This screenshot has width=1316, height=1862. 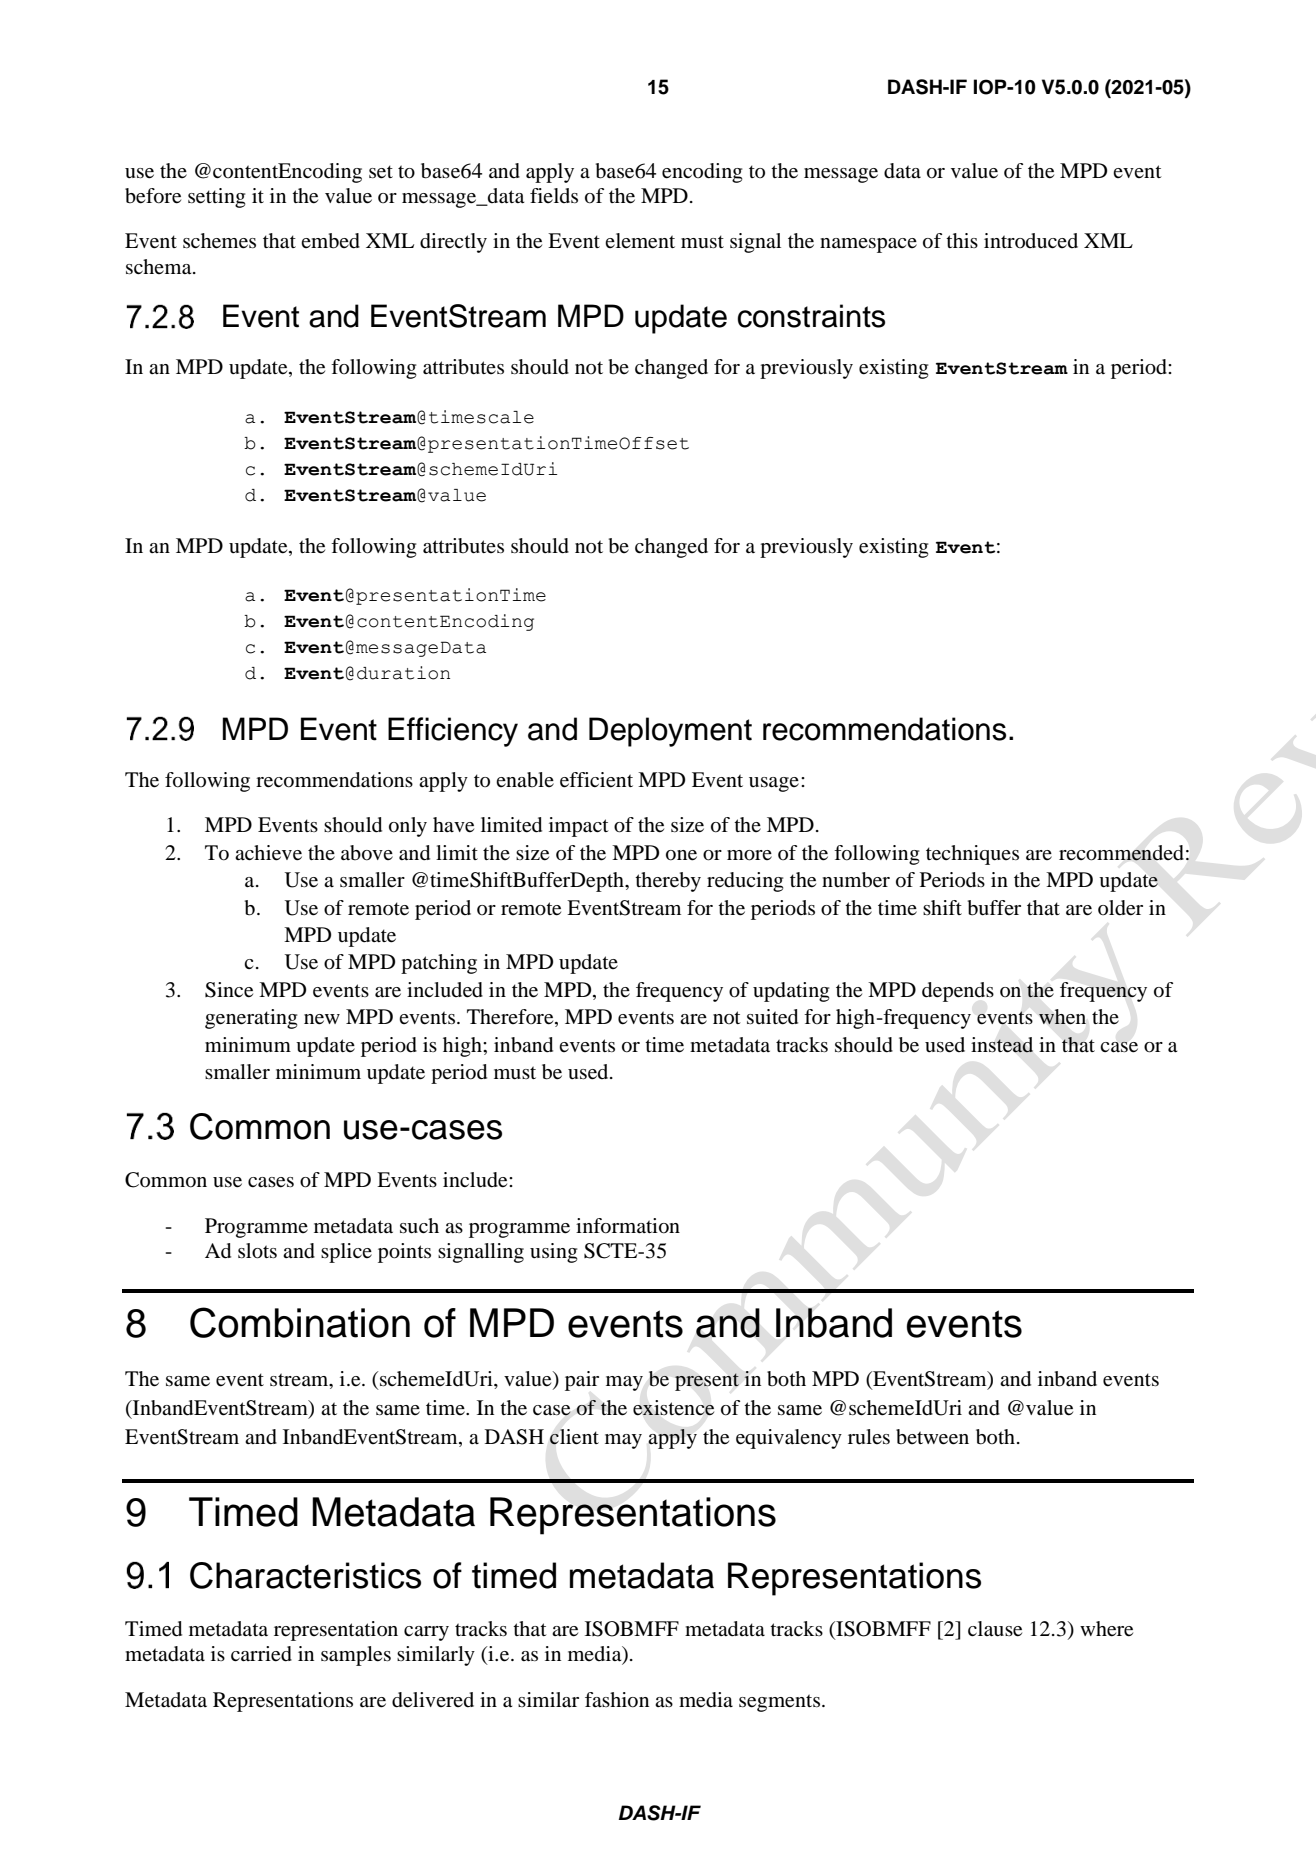 What do you see at coordinates (628, 1226) in the screenshot?
I see `information` at bounding box center [628, 1226].
